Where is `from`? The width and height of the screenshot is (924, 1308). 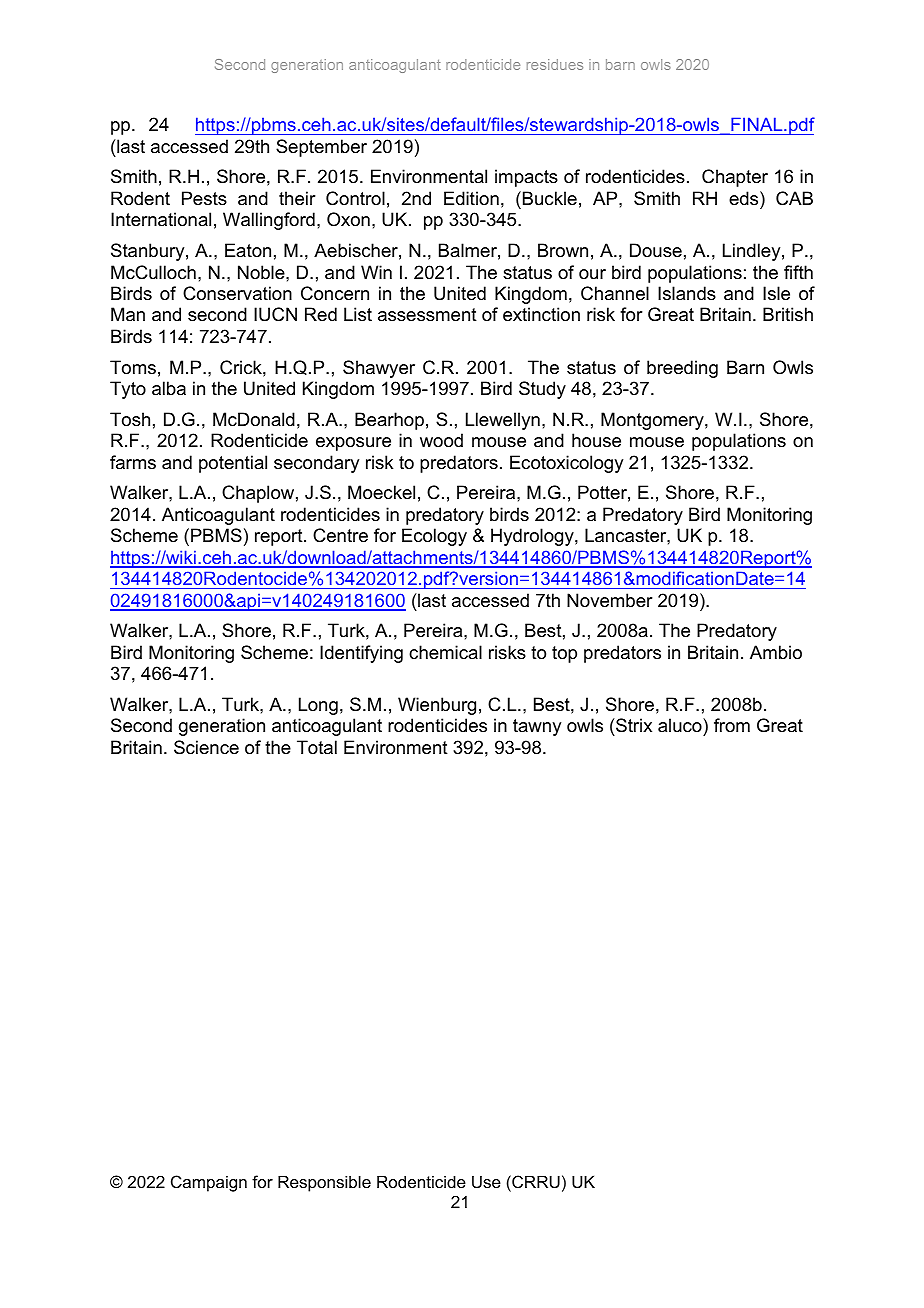 from is located at coordinates (732, 725).
